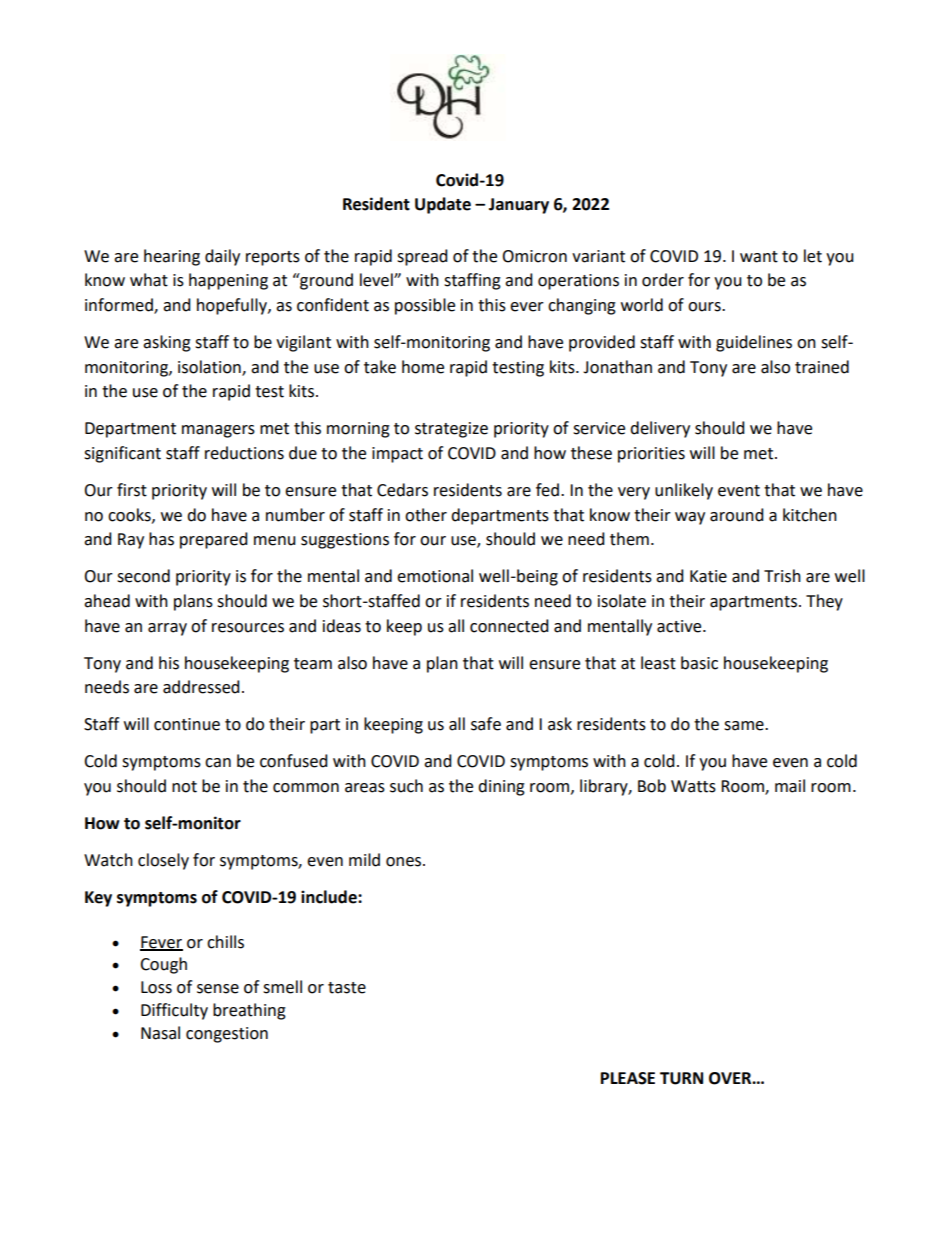 This page has height=1233, width=952. I want to click on TURN, so click(681, 1078).
